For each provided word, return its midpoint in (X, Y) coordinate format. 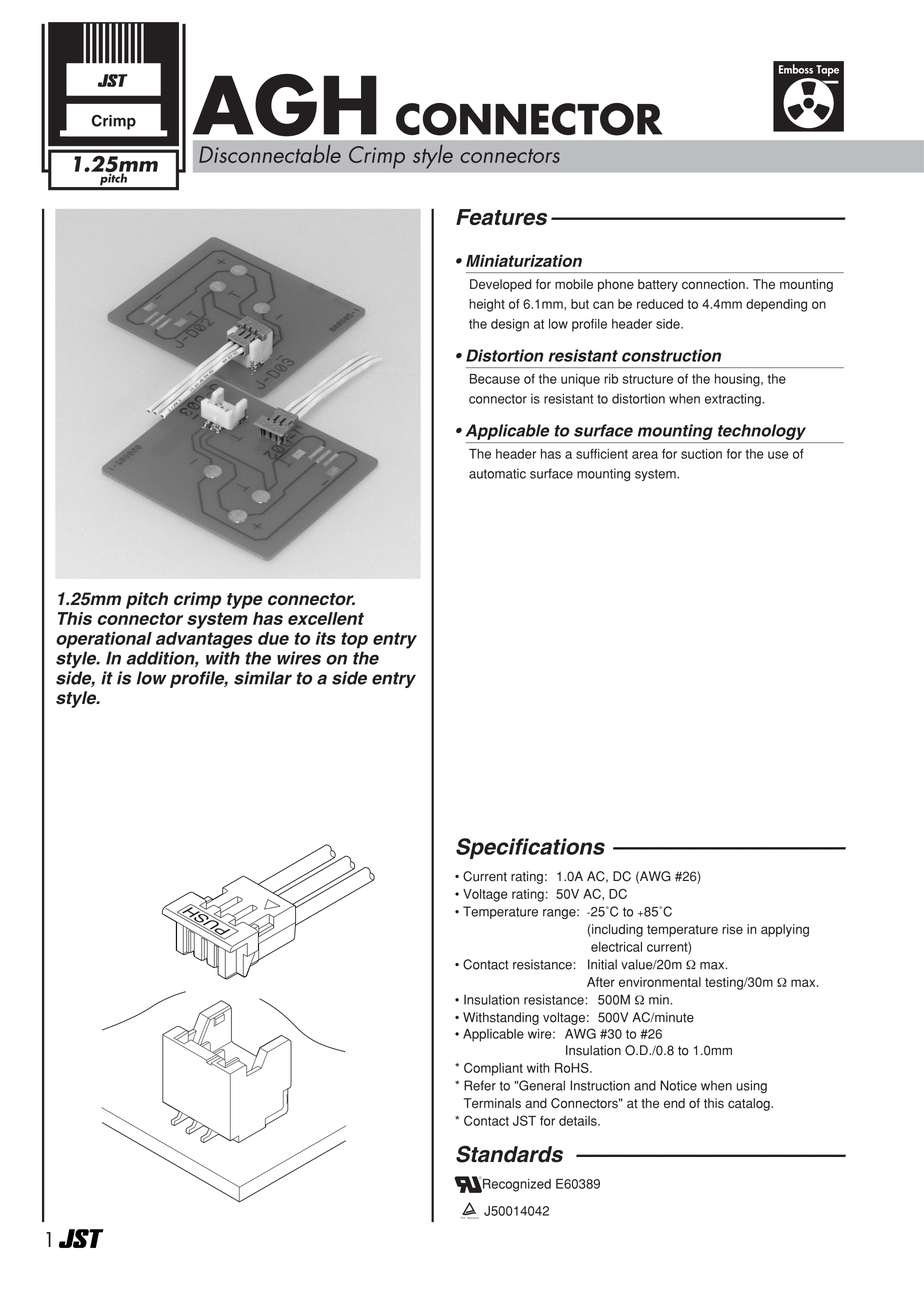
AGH (285, 105)
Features (501, 217)
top (354, 640)
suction (701, 454)
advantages (204, 640)
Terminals (492, 1103)
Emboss (796, 69)
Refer (480, 1085)
